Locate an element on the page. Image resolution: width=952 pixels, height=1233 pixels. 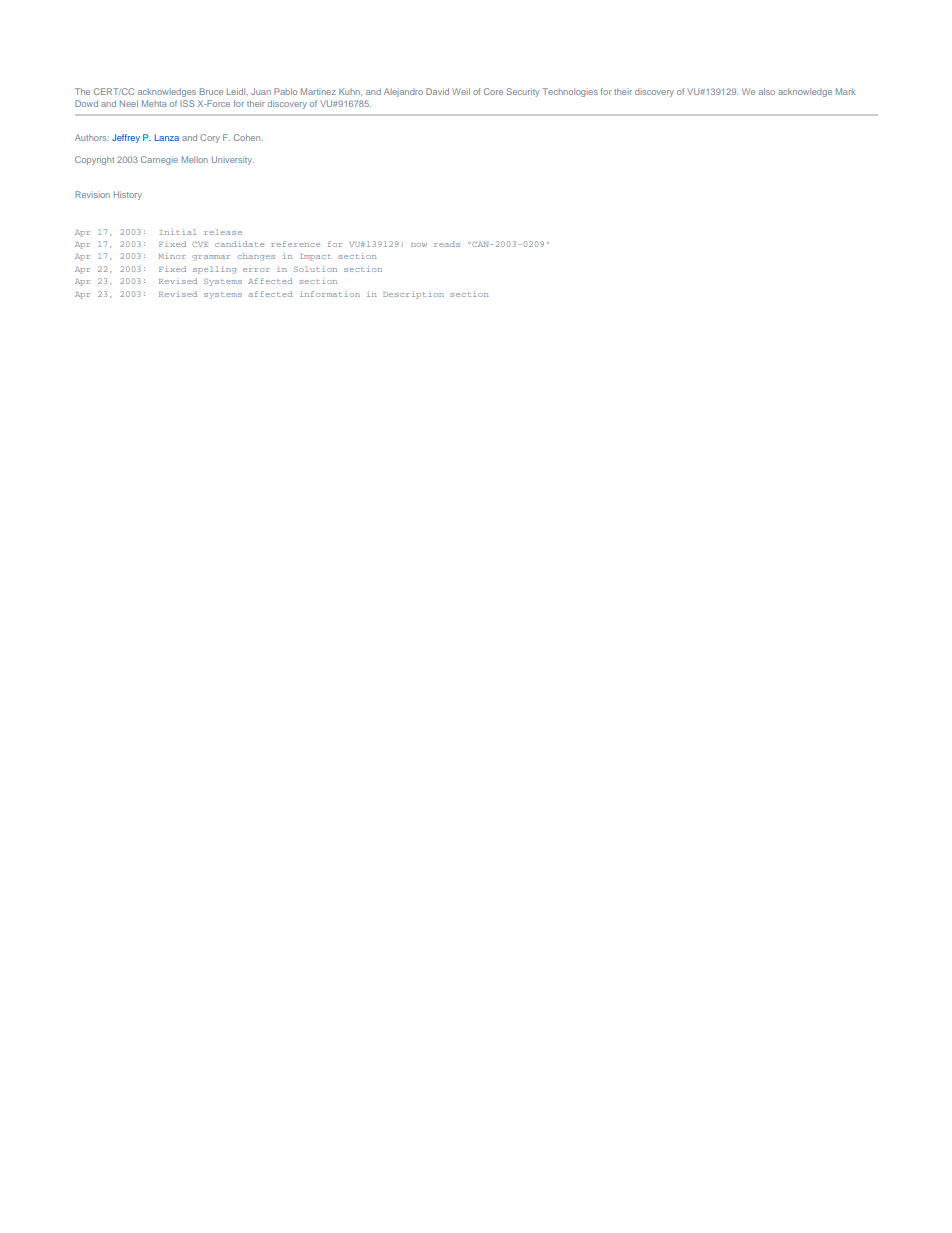
CVE is located at coordinates (200, 244).
